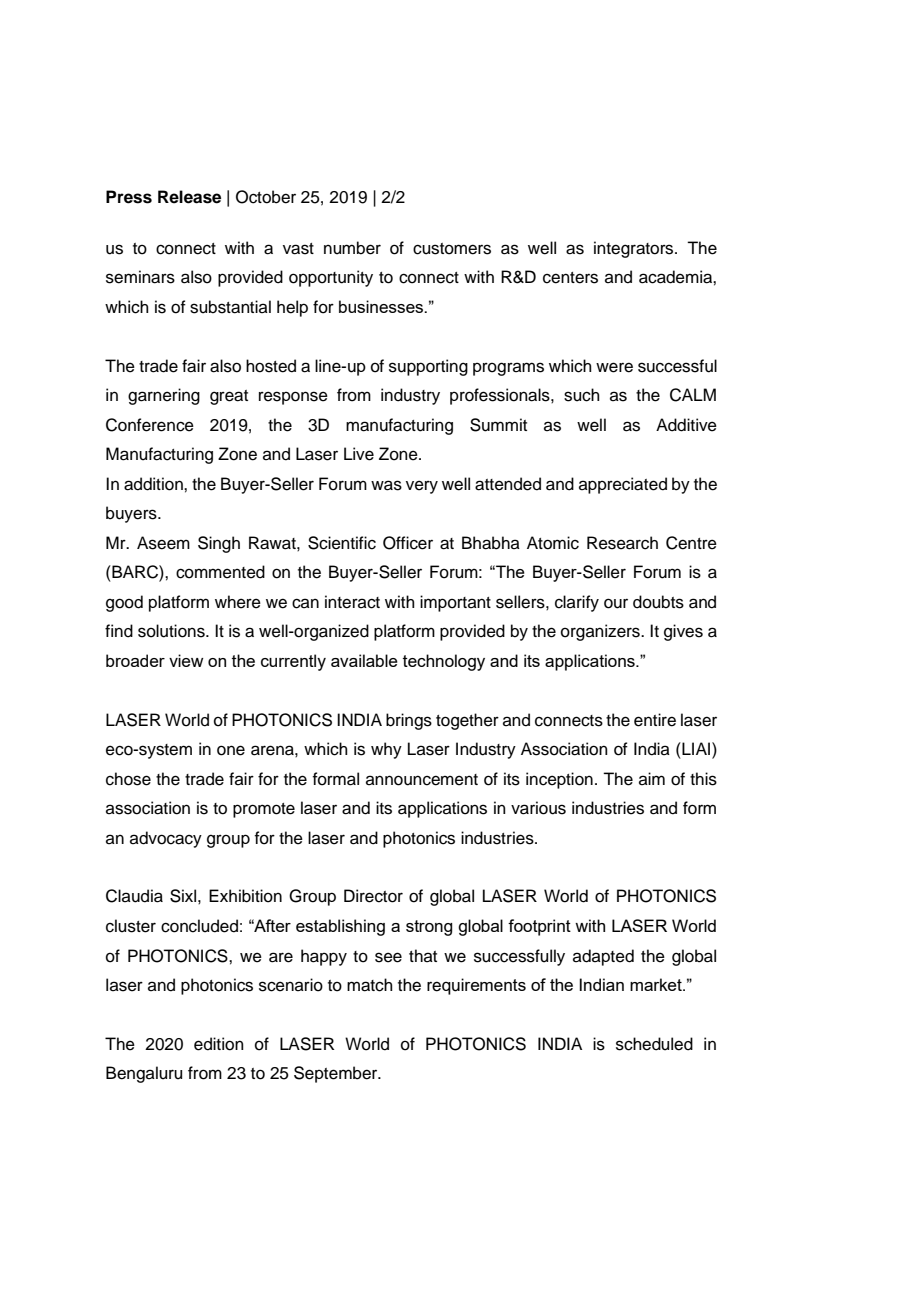 The image size is (924, 1308). I want to click on Release, so click(189, 197).
